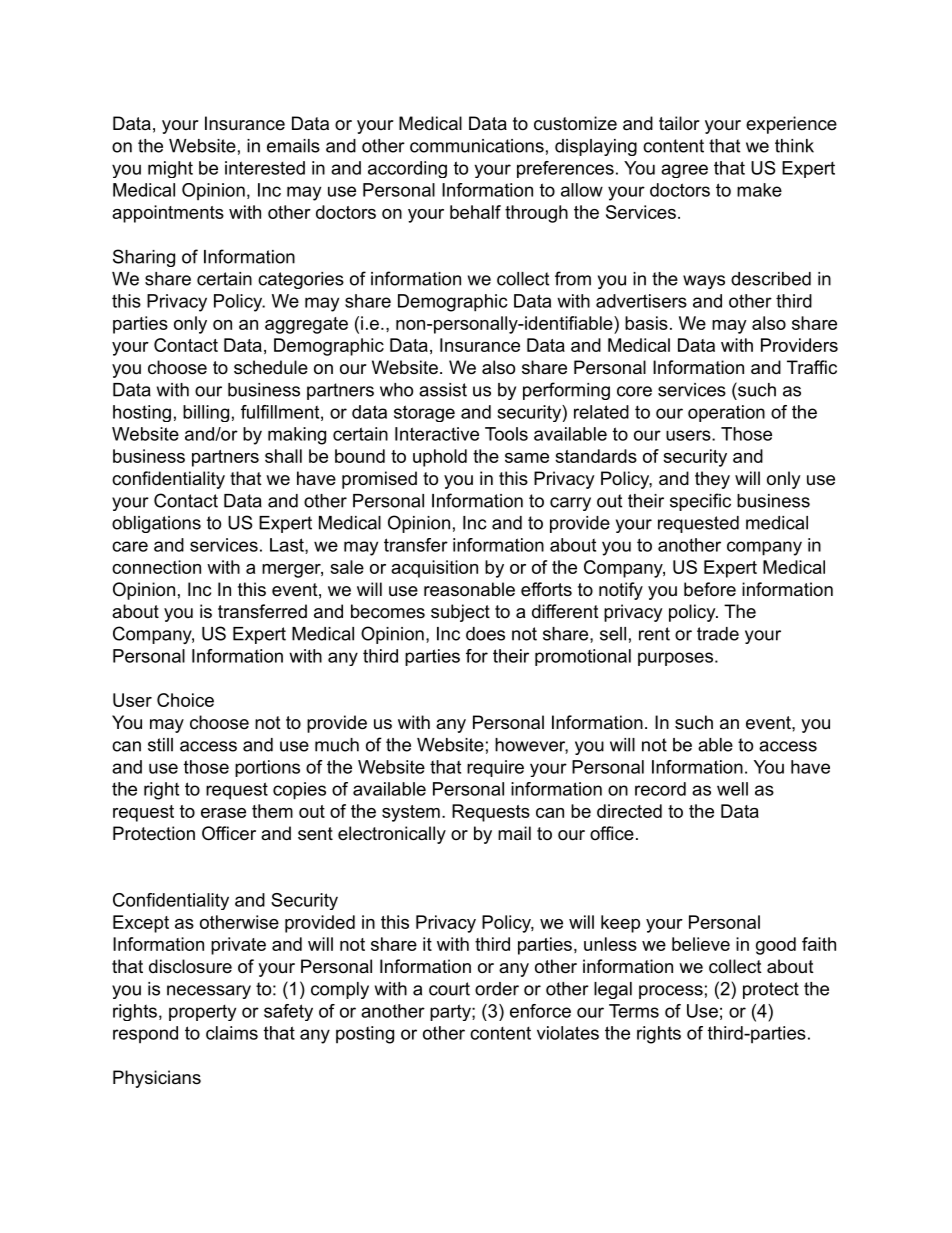  I want to click on communications, so click(477, 146).
